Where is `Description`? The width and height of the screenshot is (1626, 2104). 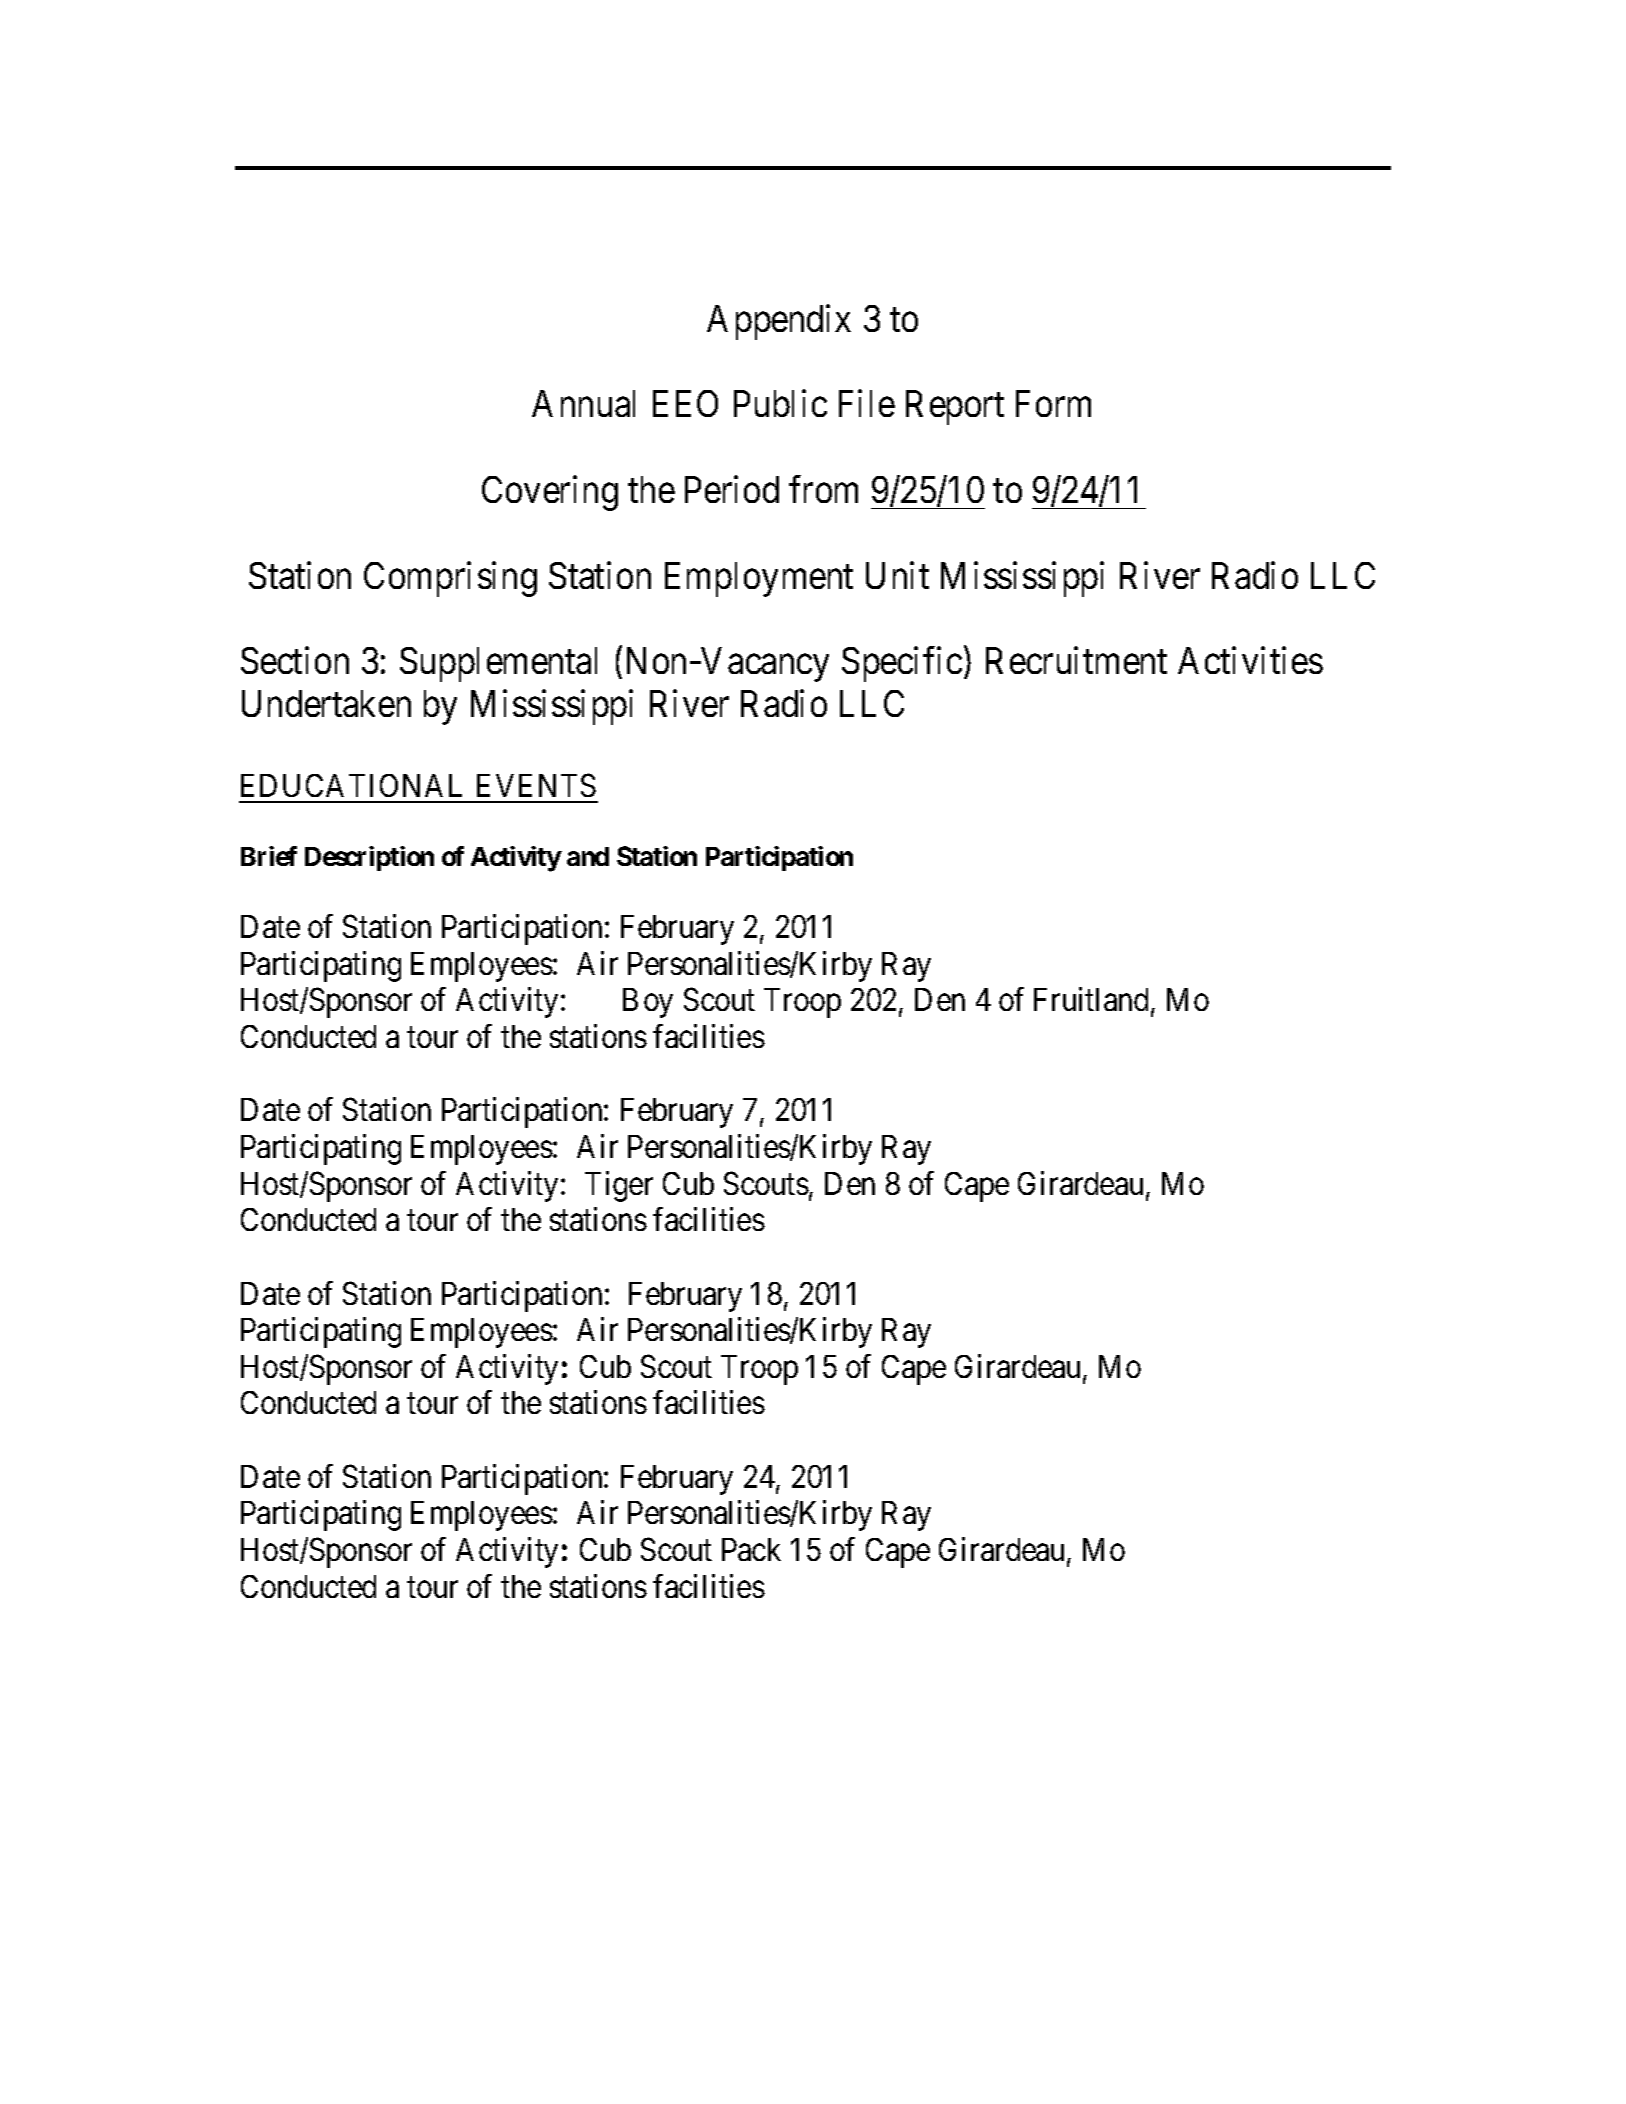 Description is located at coordinates (369, 858).
